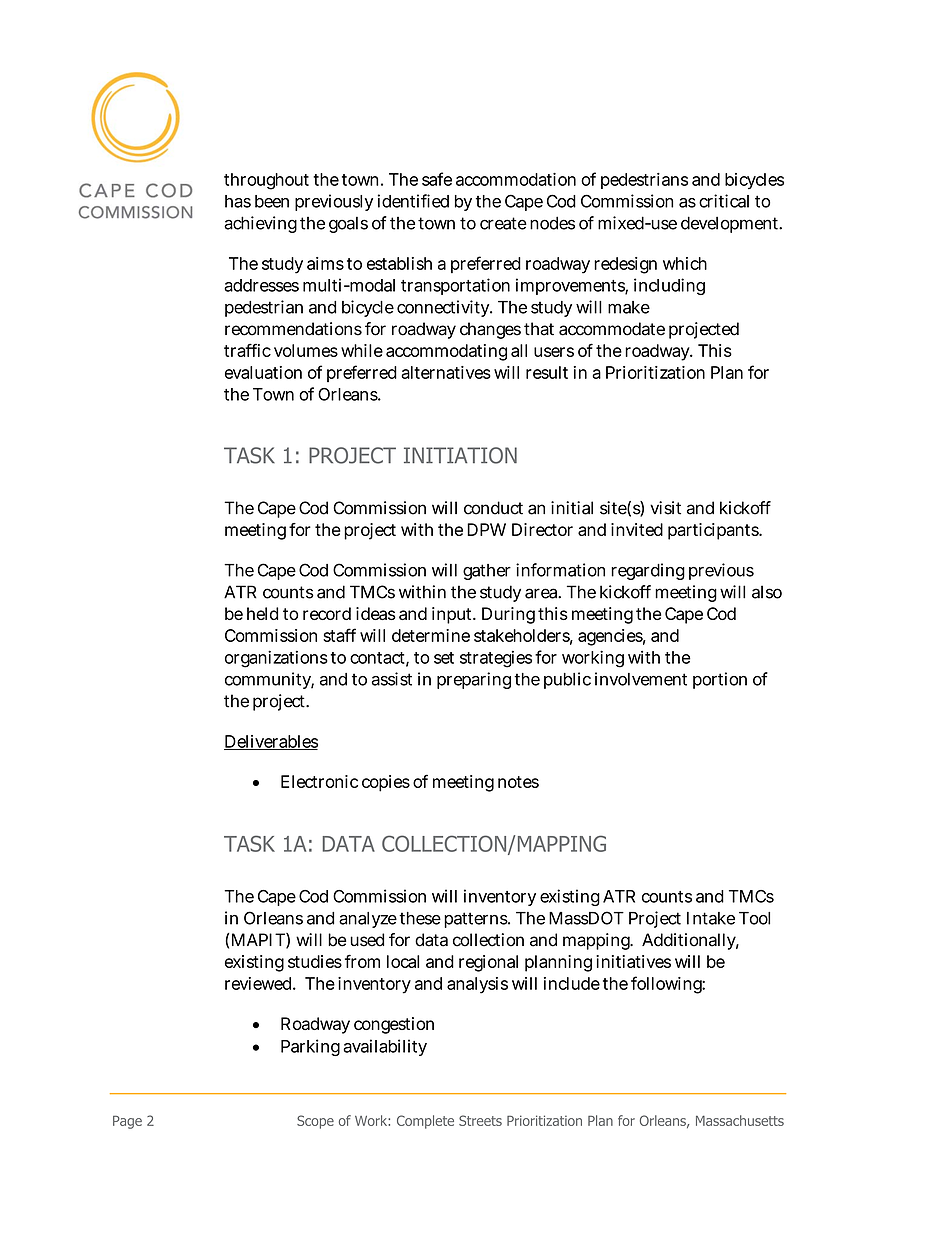 The image size is (952, 1233). I want to click on has, so click(238, 201).
